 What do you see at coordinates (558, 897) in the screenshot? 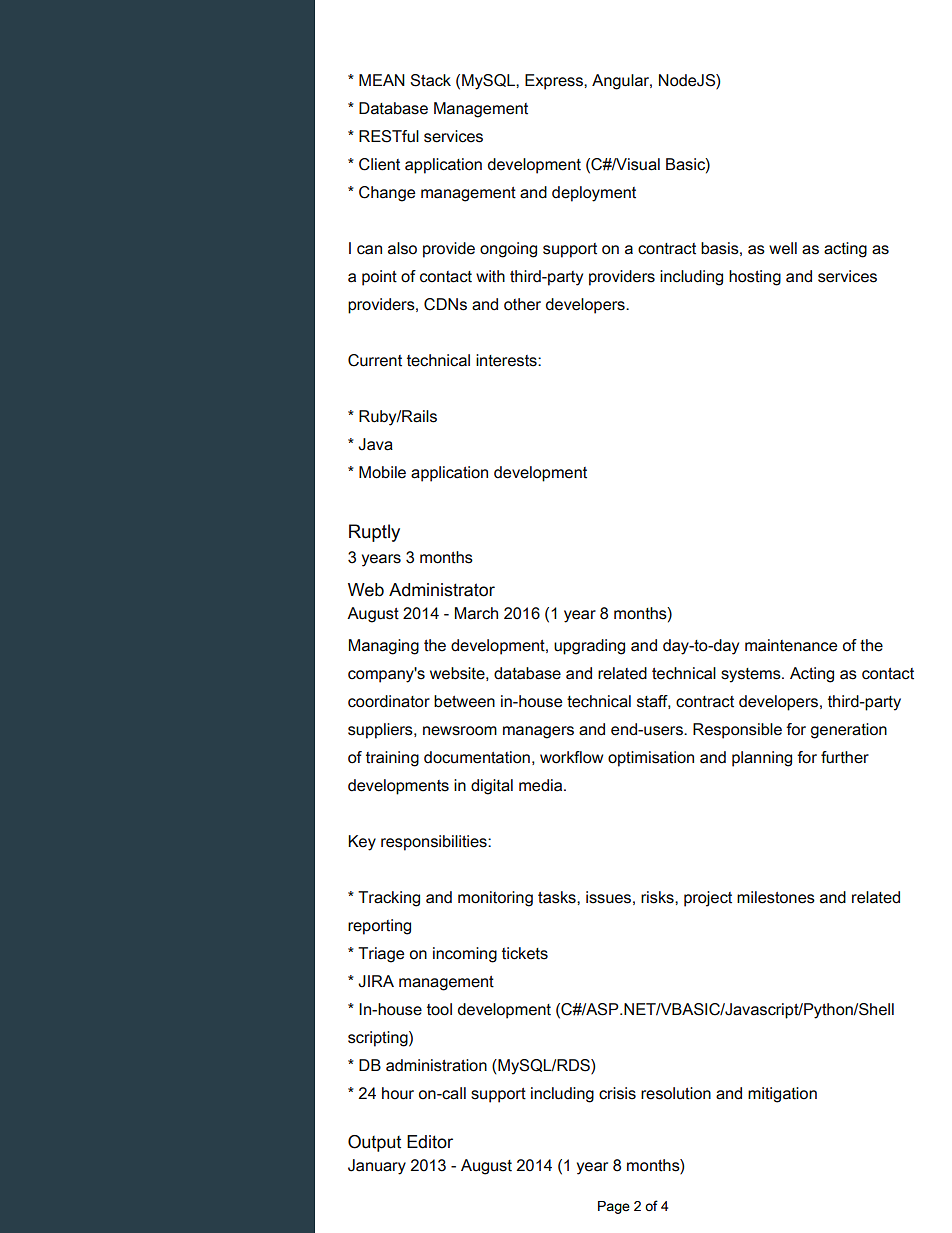
I see `tasks` at bounding box center [558, 897].
